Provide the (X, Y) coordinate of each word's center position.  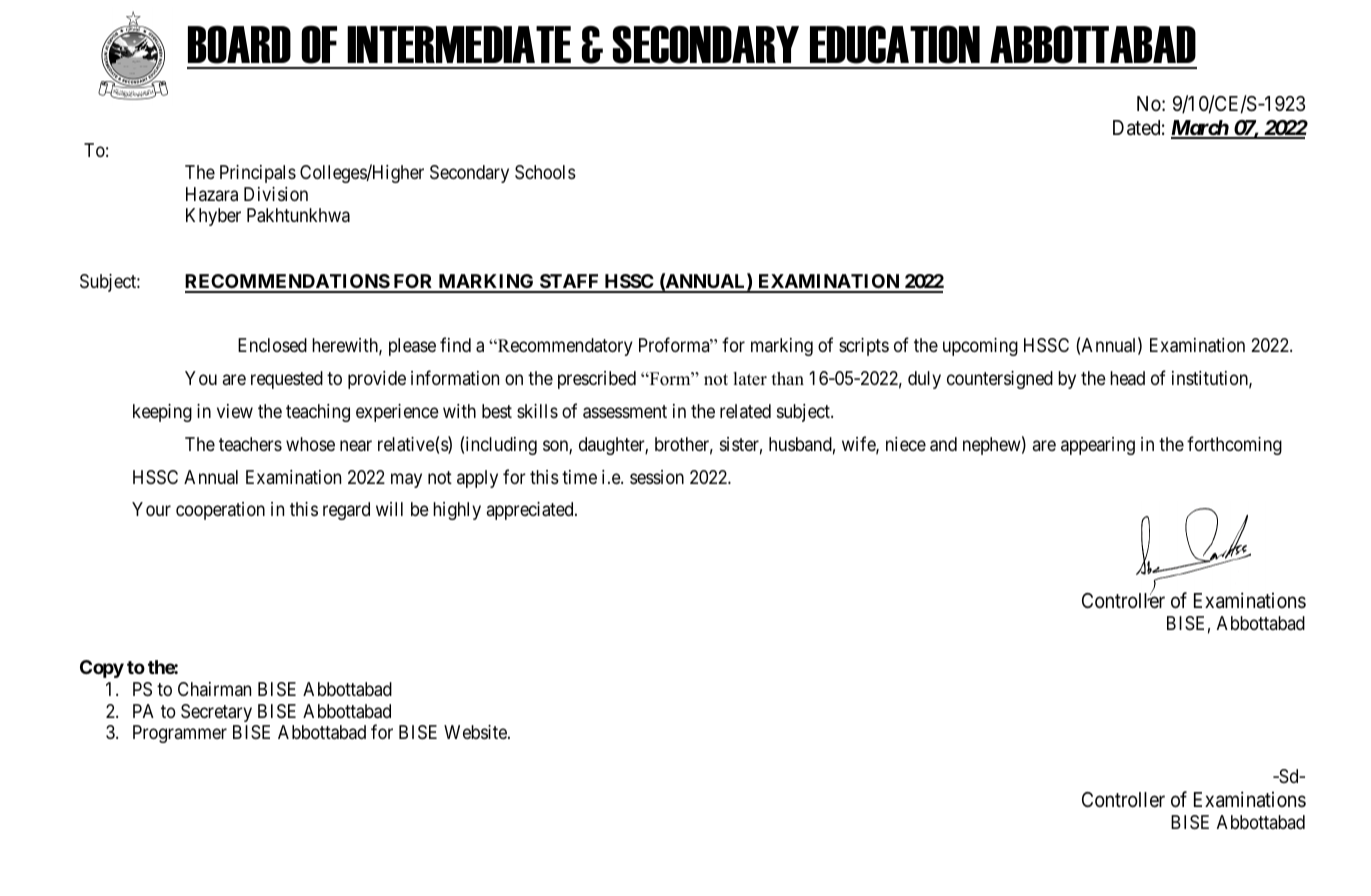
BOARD (239, 44)
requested (287, 380)
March (1200, 129)
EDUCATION (895, 44)
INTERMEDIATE (459, 44)
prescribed (597, 380)
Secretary (216, 713)
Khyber (213, 217)
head (1127, 378)
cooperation (220, 511)
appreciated (531, 511)
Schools (545, 172)
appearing (1098, 446)
